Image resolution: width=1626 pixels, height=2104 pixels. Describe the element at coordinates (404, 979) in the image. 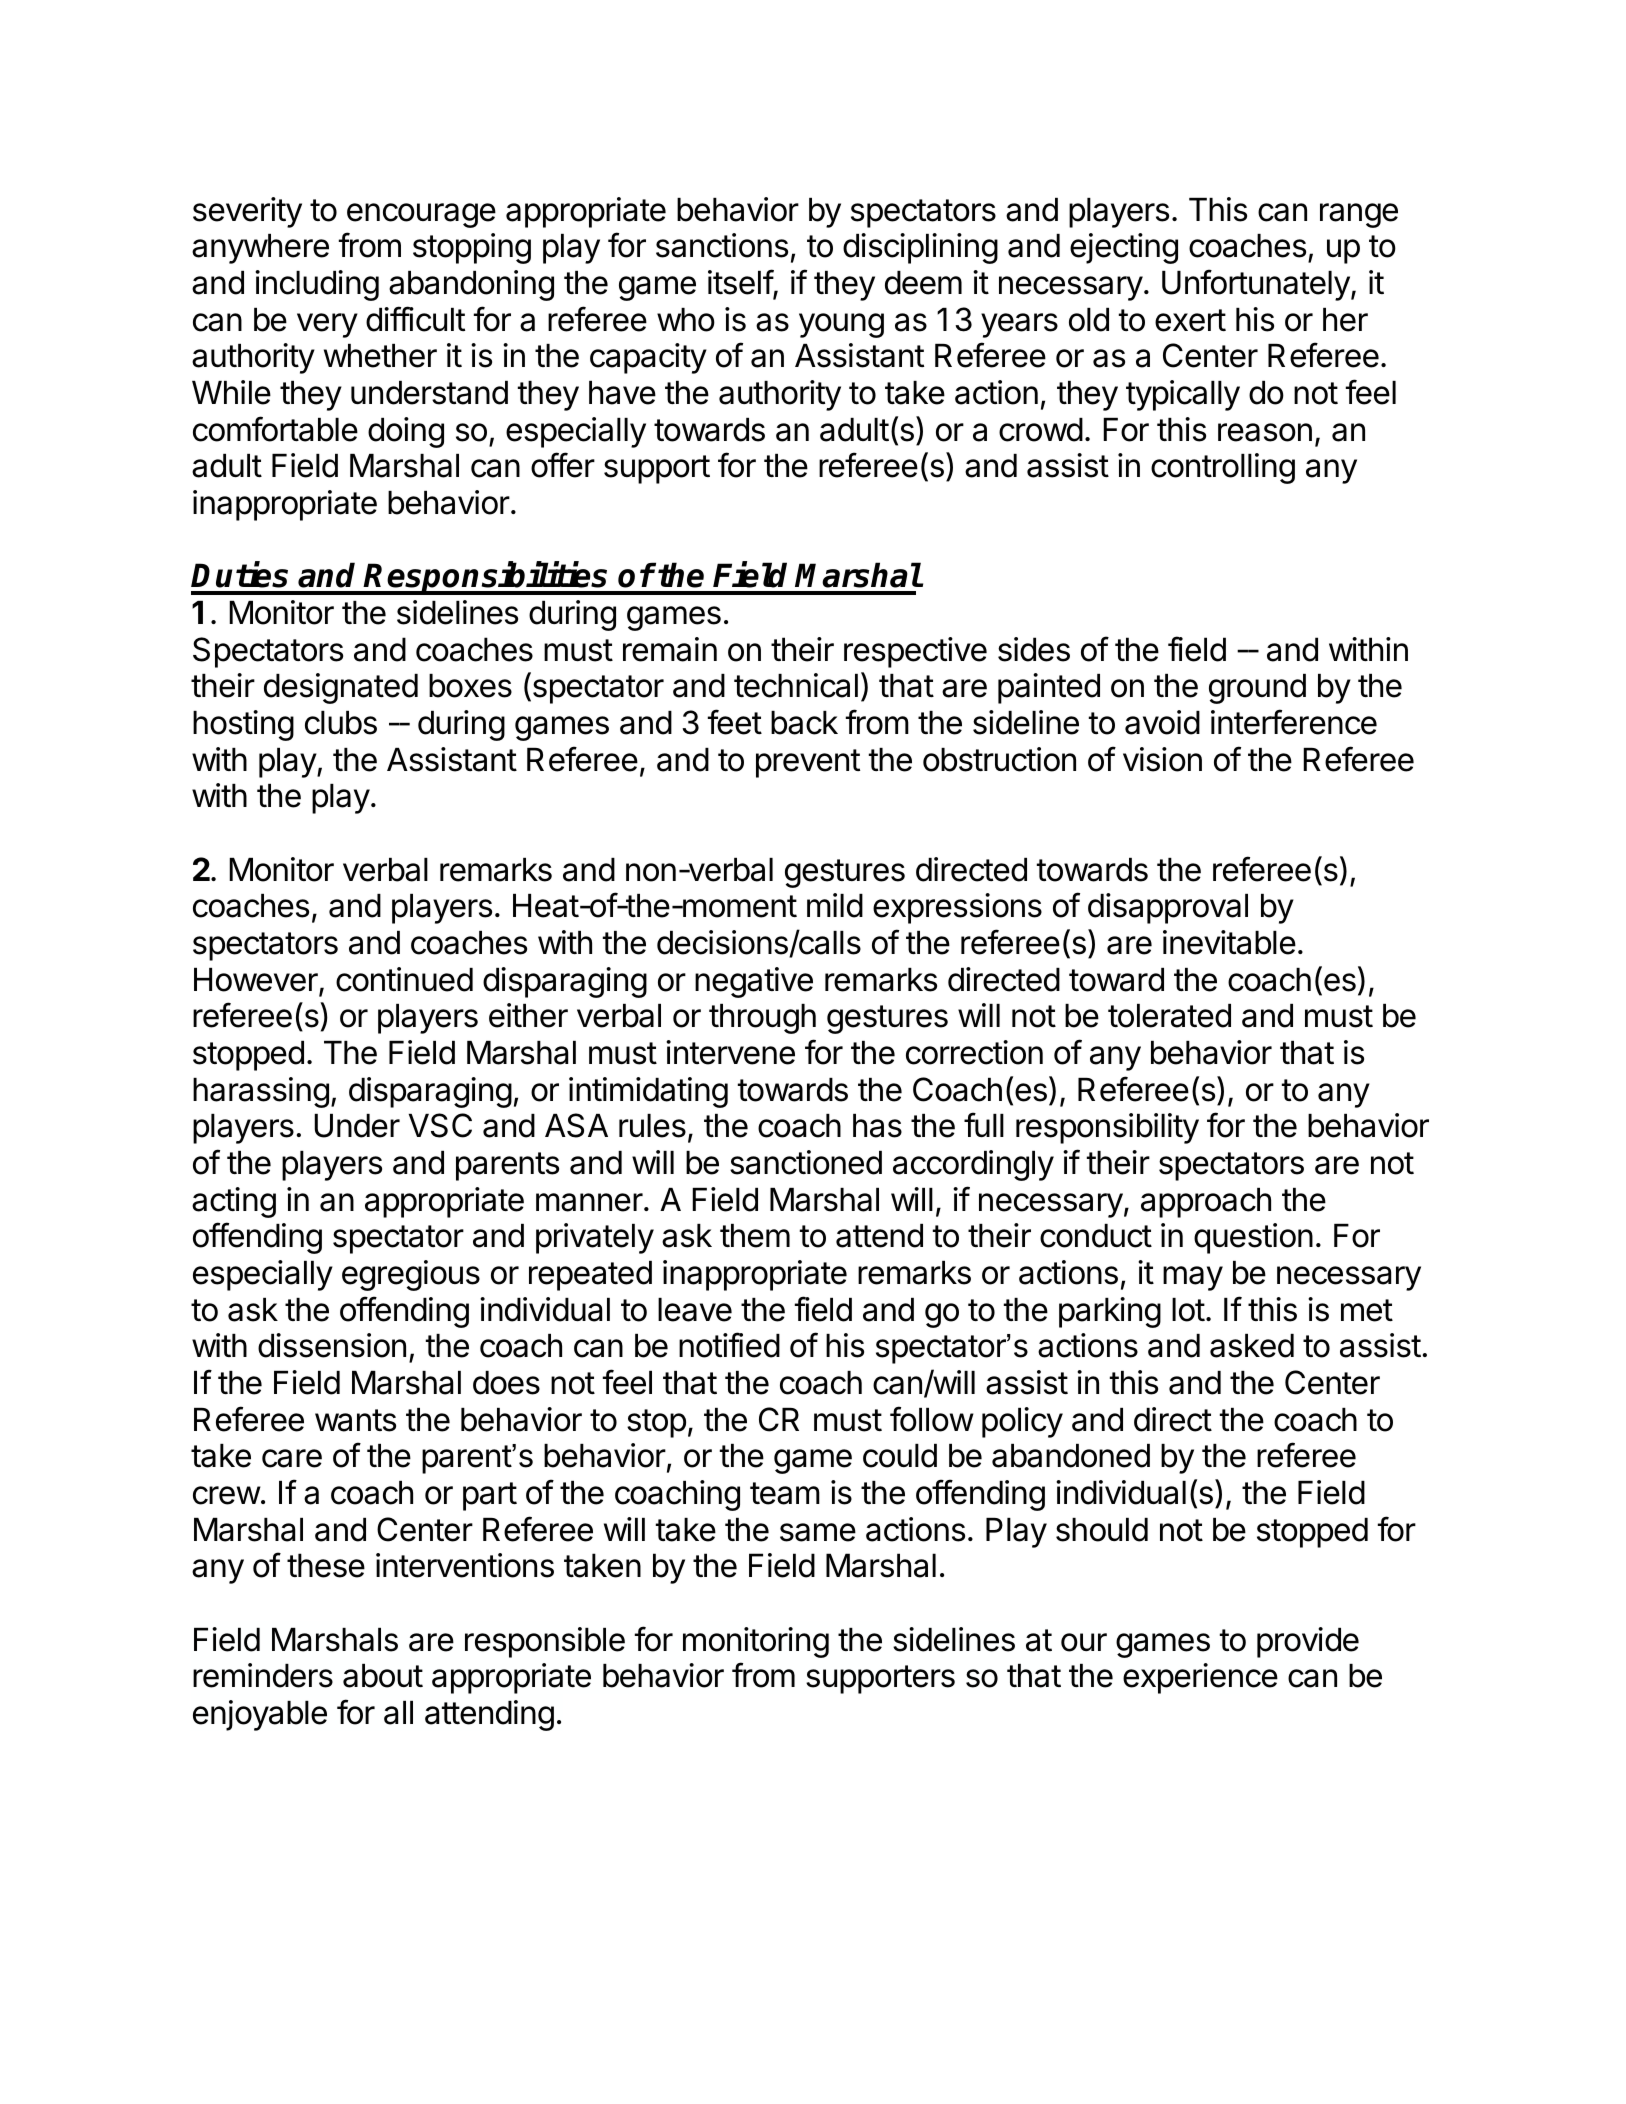

I see `continued` at that location.
